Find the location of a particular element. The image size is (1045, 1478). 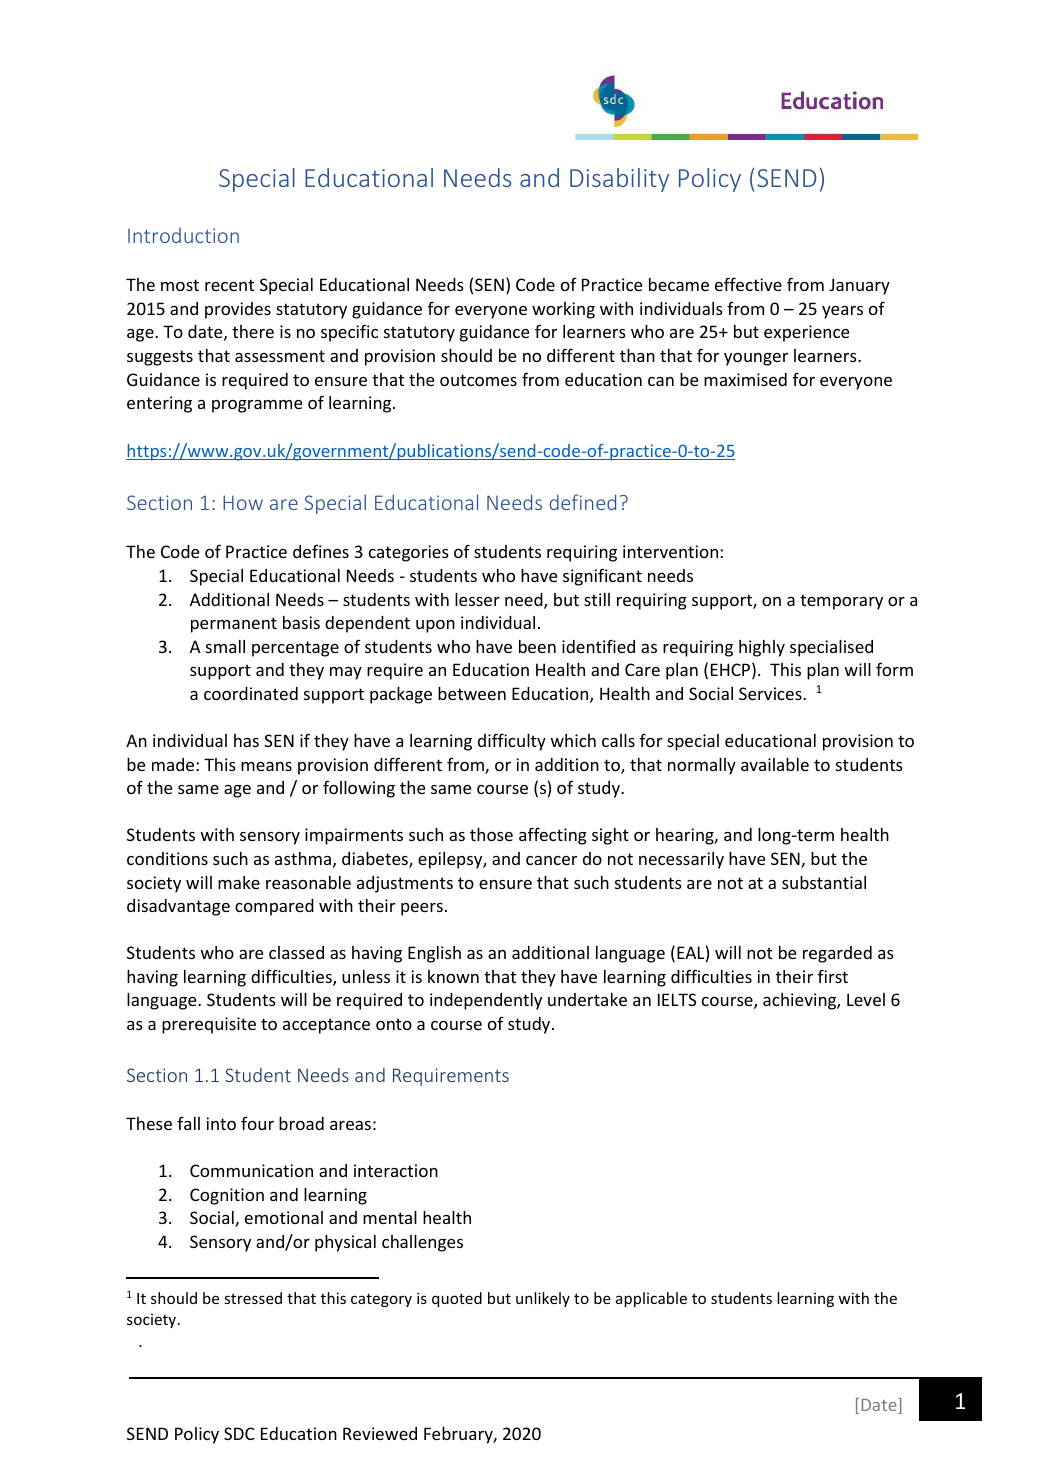

unlikely is located at coordinates (543, 1299).
